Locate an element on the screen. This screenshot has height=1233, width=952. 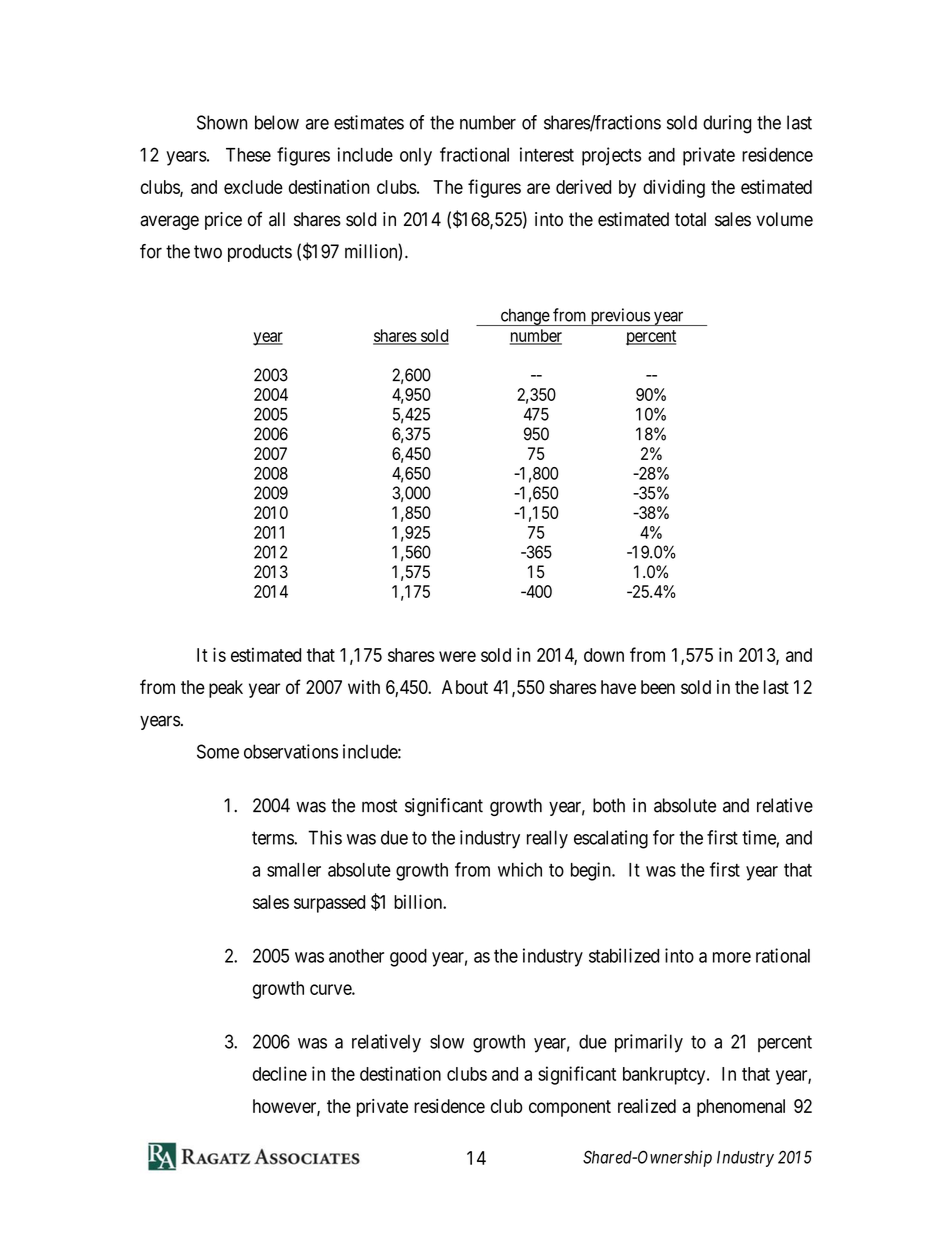
were is located at coordinates (457, 656).
